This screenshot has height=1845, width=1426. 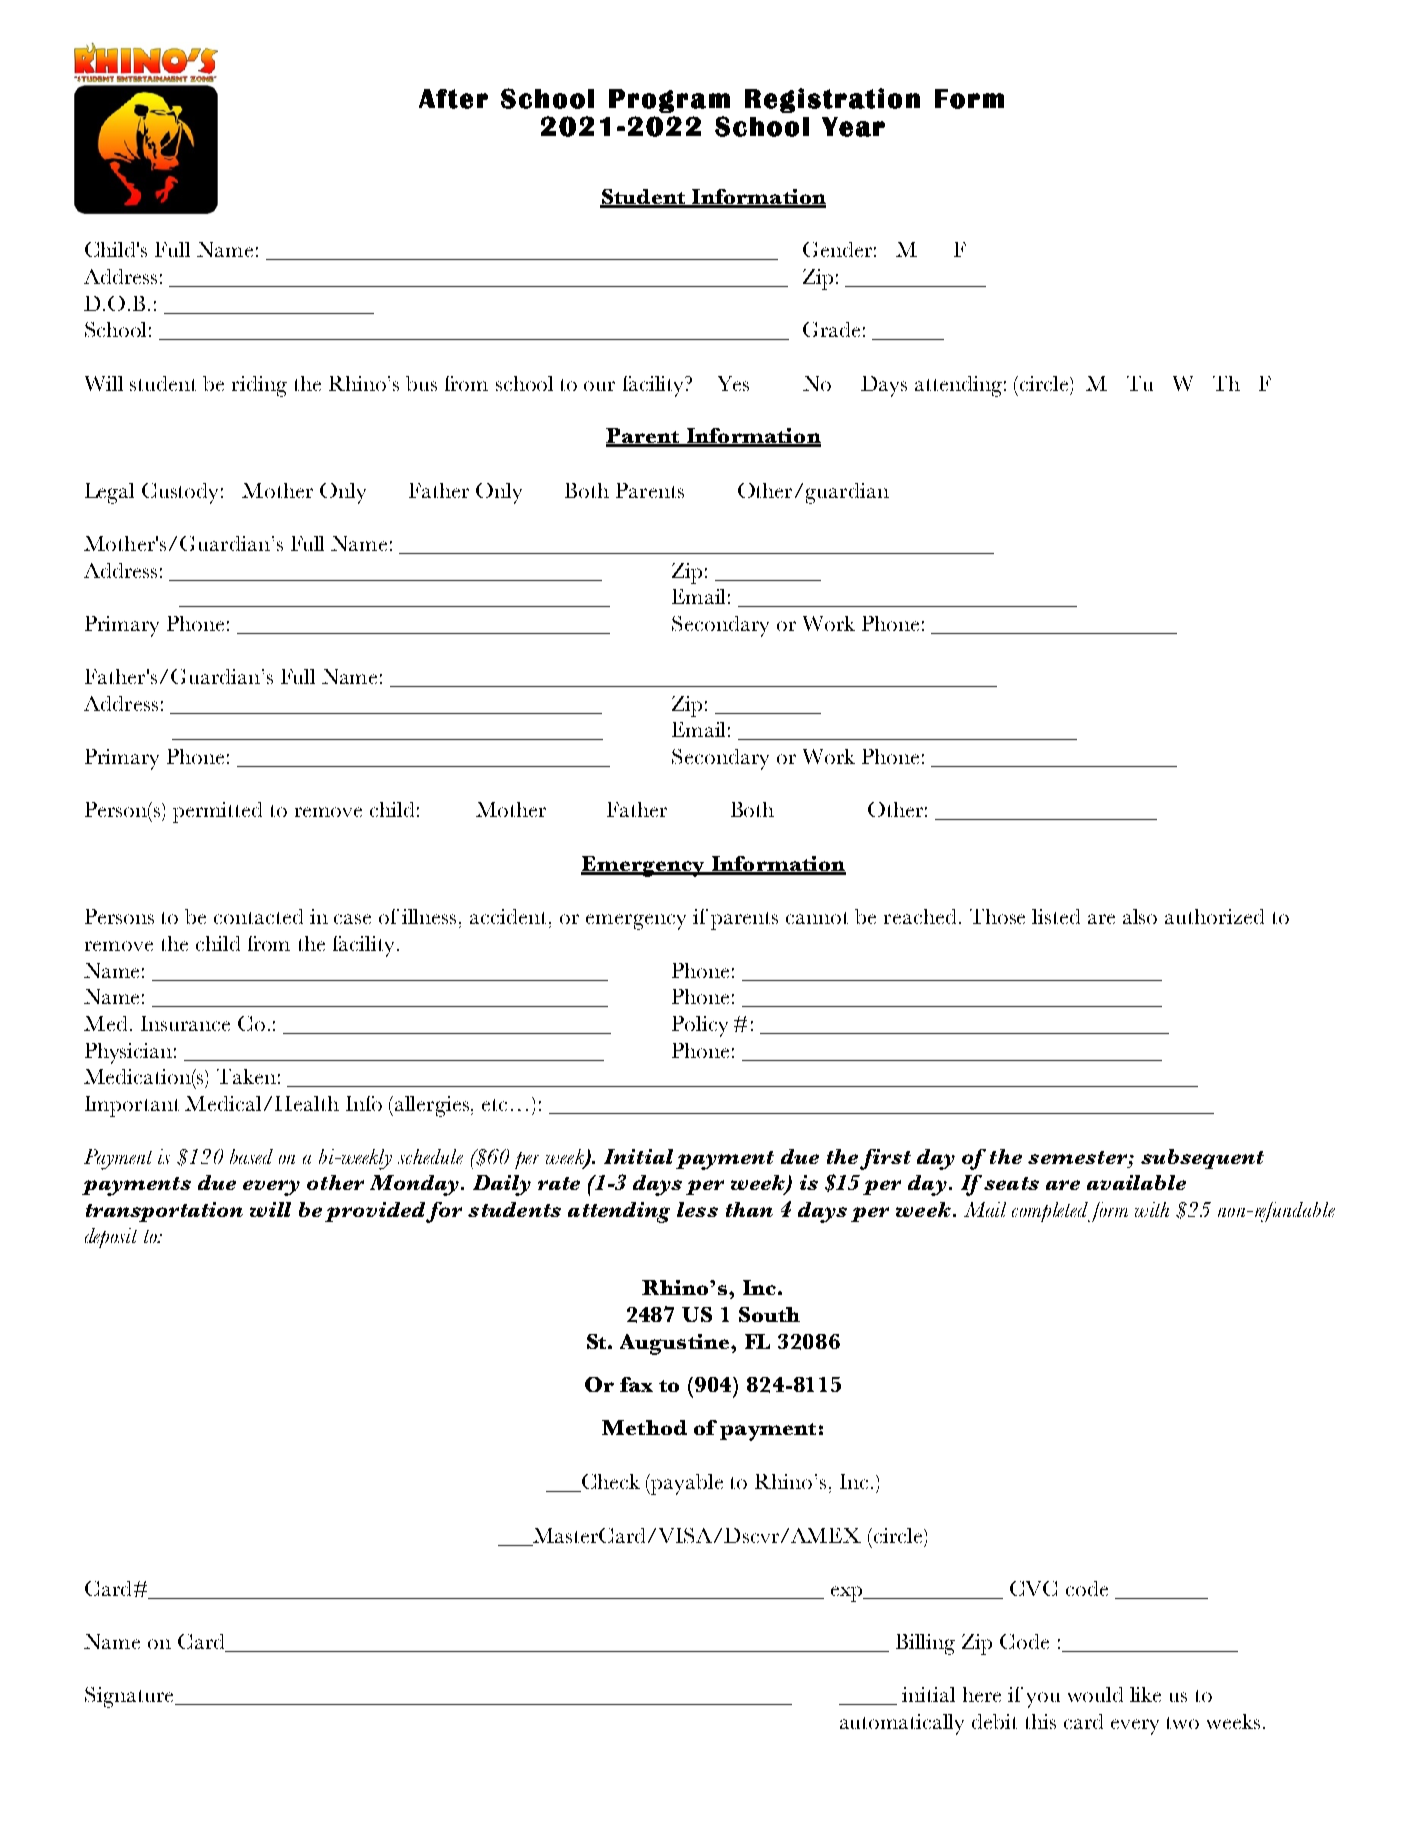 I want to click on After, so click(x=453, y=99).
